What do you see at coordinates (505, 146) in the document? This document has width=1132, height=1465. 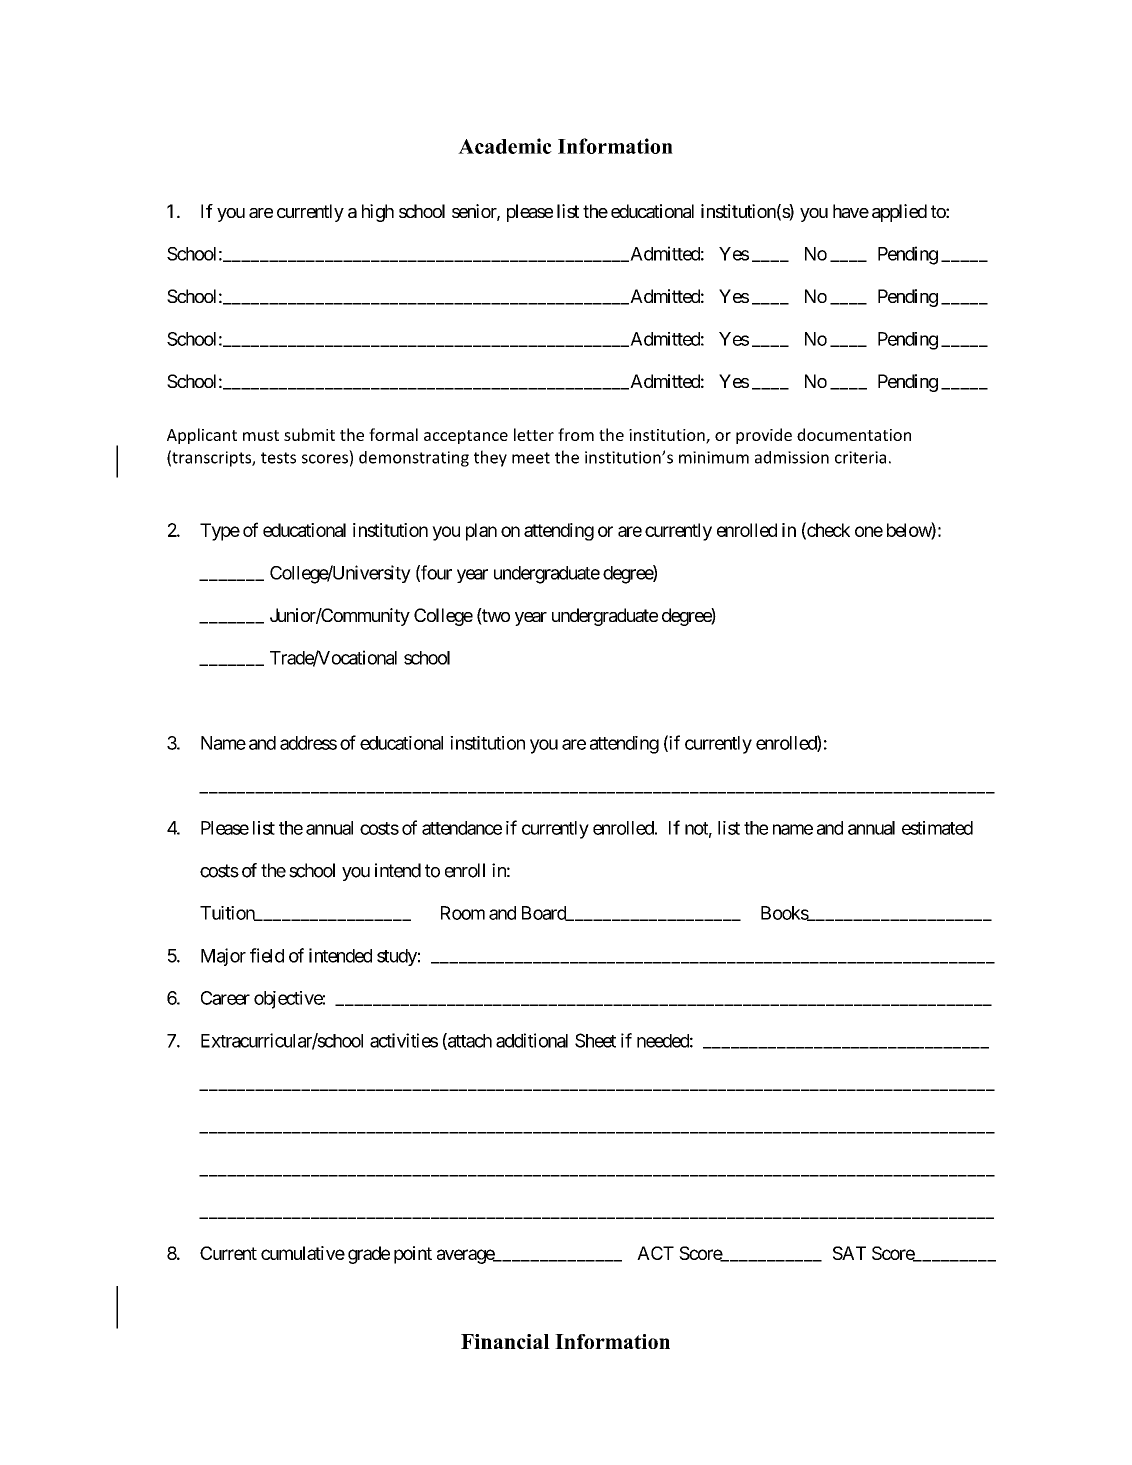 I see `Academic` at bounding box center [505, 146].
